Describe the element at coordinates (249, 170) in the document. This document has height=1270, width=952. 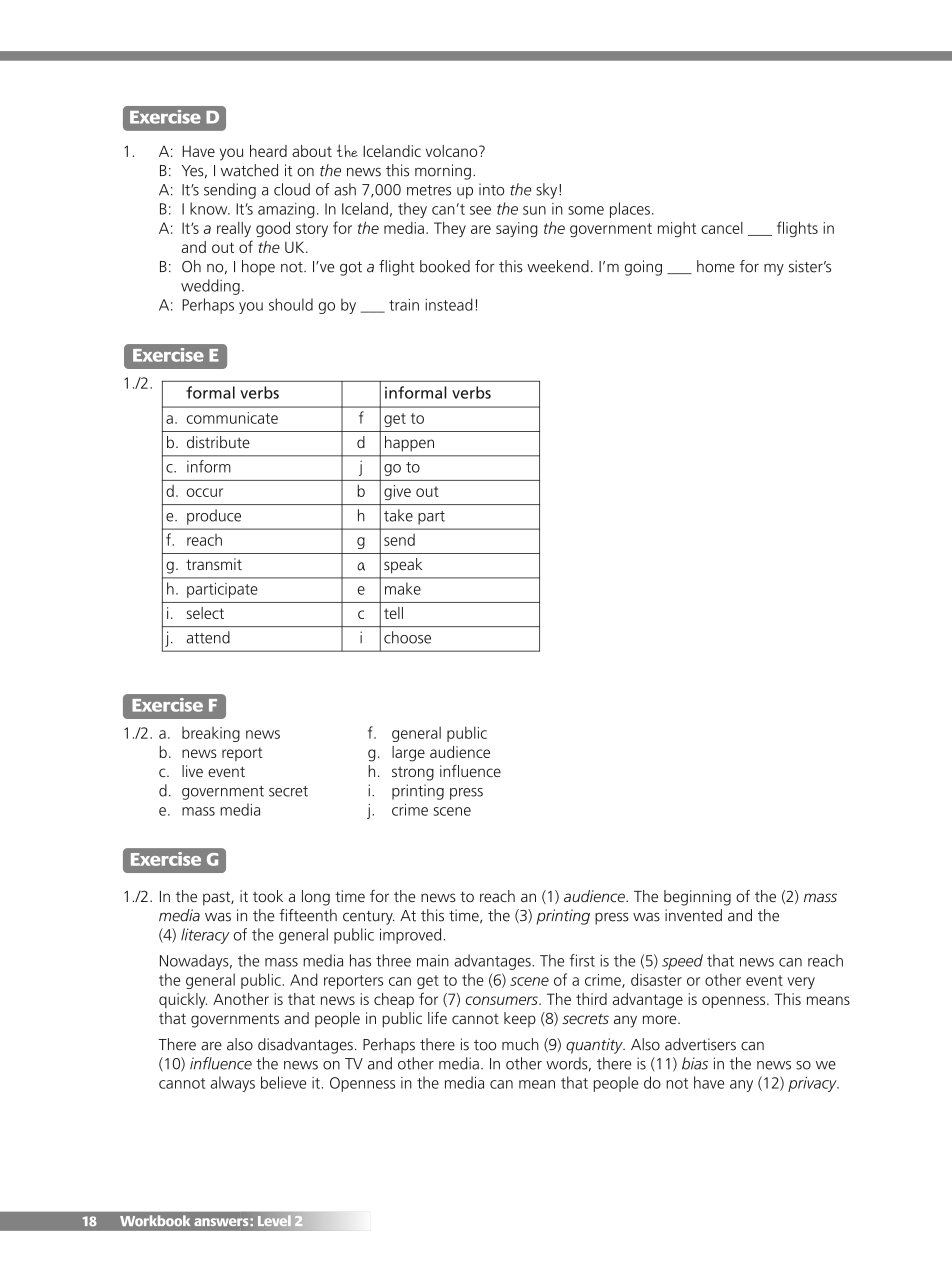
I see `watched` at that location.
